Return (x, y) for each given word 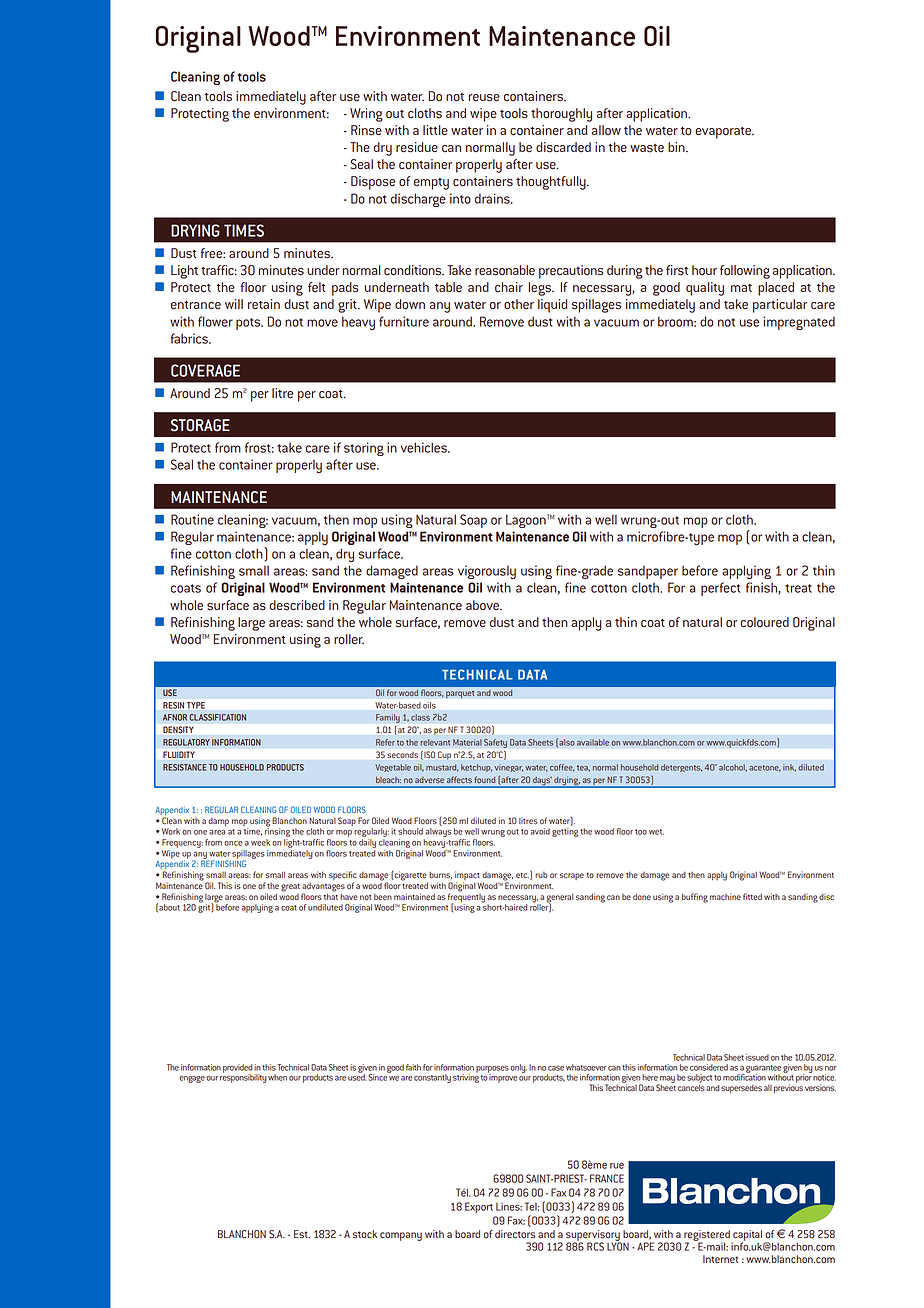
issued (757, 1057)
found (484, 779)
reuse (484, 98)
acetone (765, 768)
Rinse (366, 130)
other (519, 304)
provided (237, 1069)
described (297, 605)
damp (218, 822)
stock (365, 1234)
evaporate (724, 133)
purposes (492, 1070)
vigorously (487, 572)
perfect (720, 589)
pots (249, 324)
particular (780, 306)
